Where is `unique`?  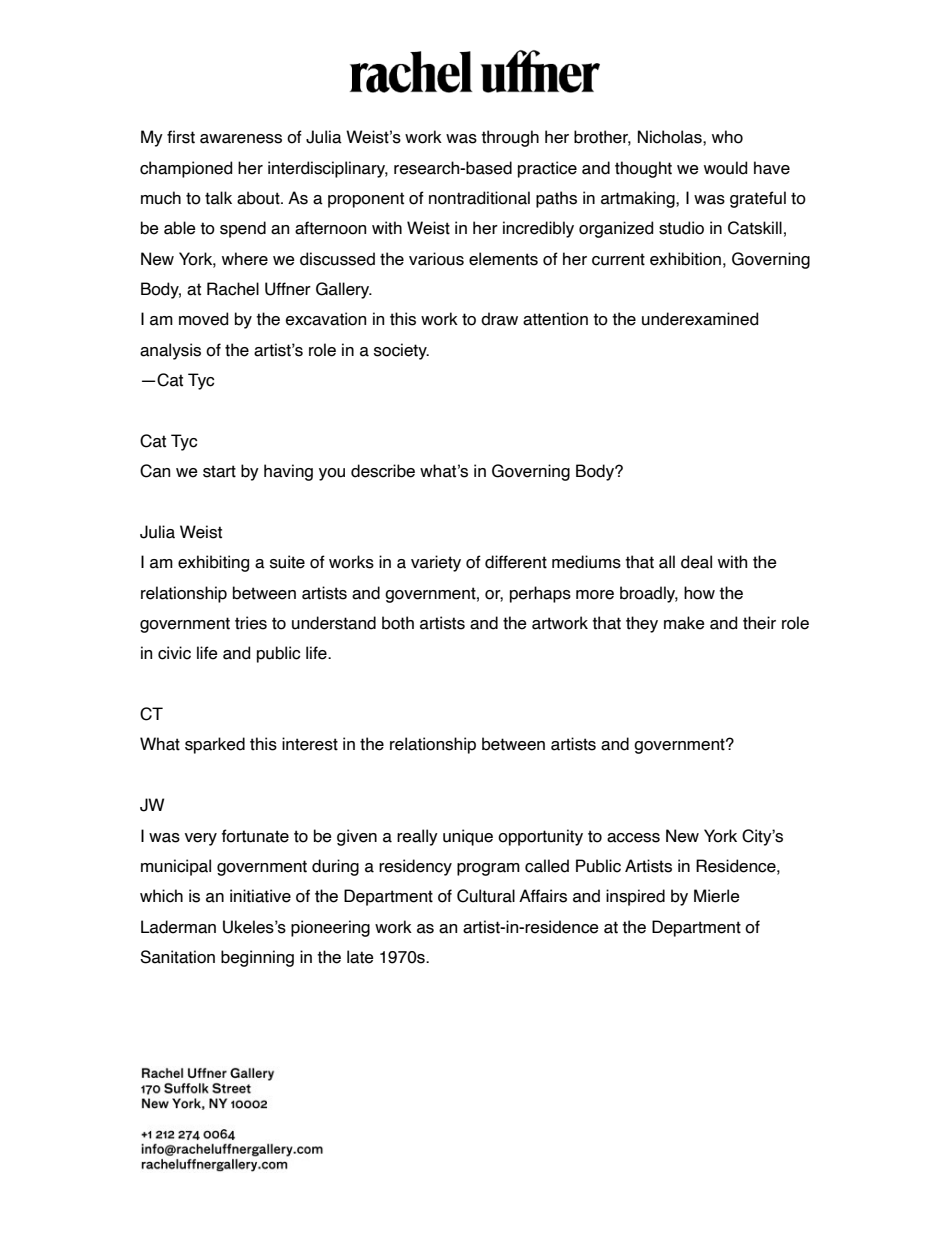
unique is located at coordinates (468, 837).
